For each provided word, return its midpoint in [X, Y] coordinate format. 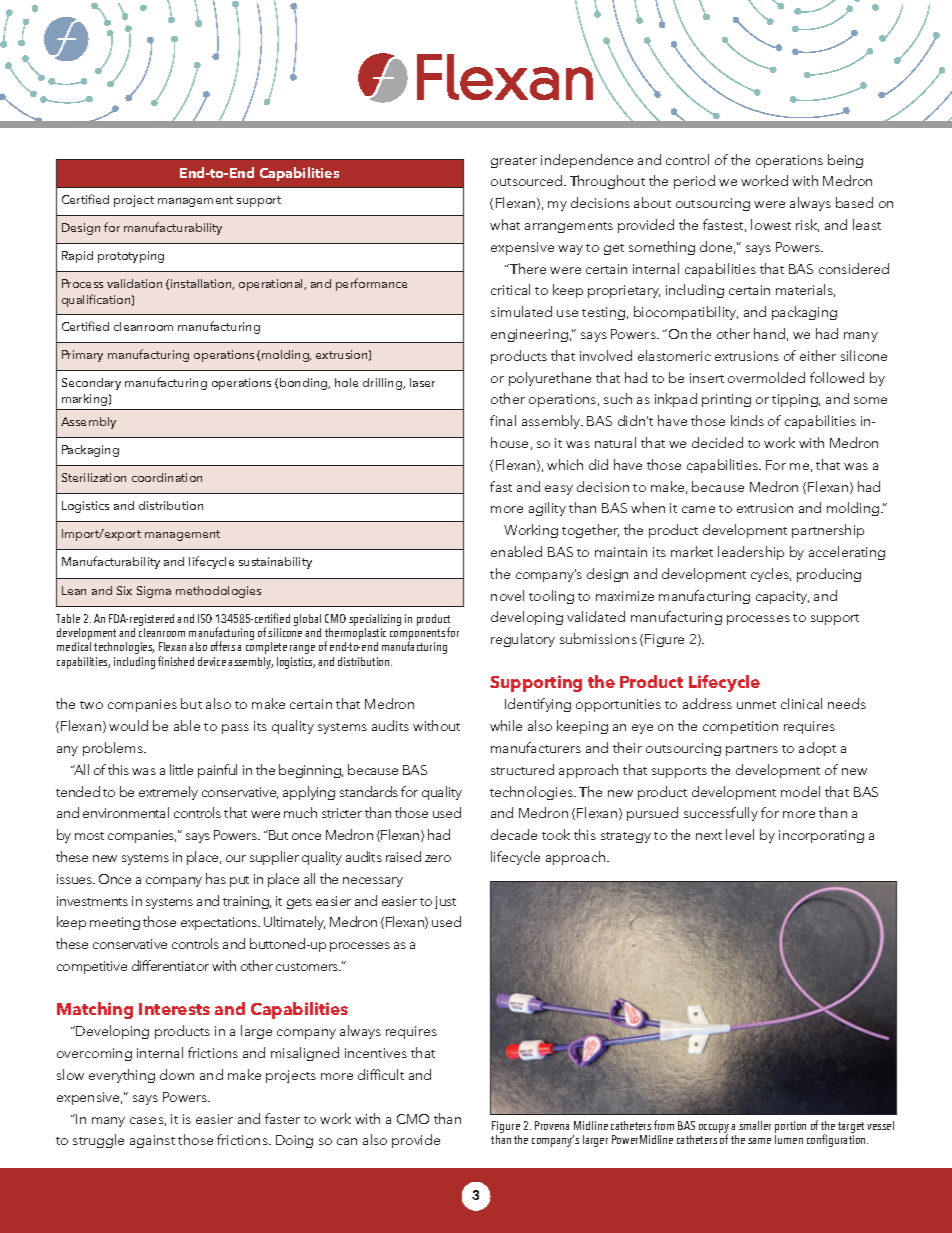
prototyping [131, 257]
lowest [771, 224]
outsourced [528, 180]
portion [790, 1128]
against [152, 1141]
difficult [381, 1074]
